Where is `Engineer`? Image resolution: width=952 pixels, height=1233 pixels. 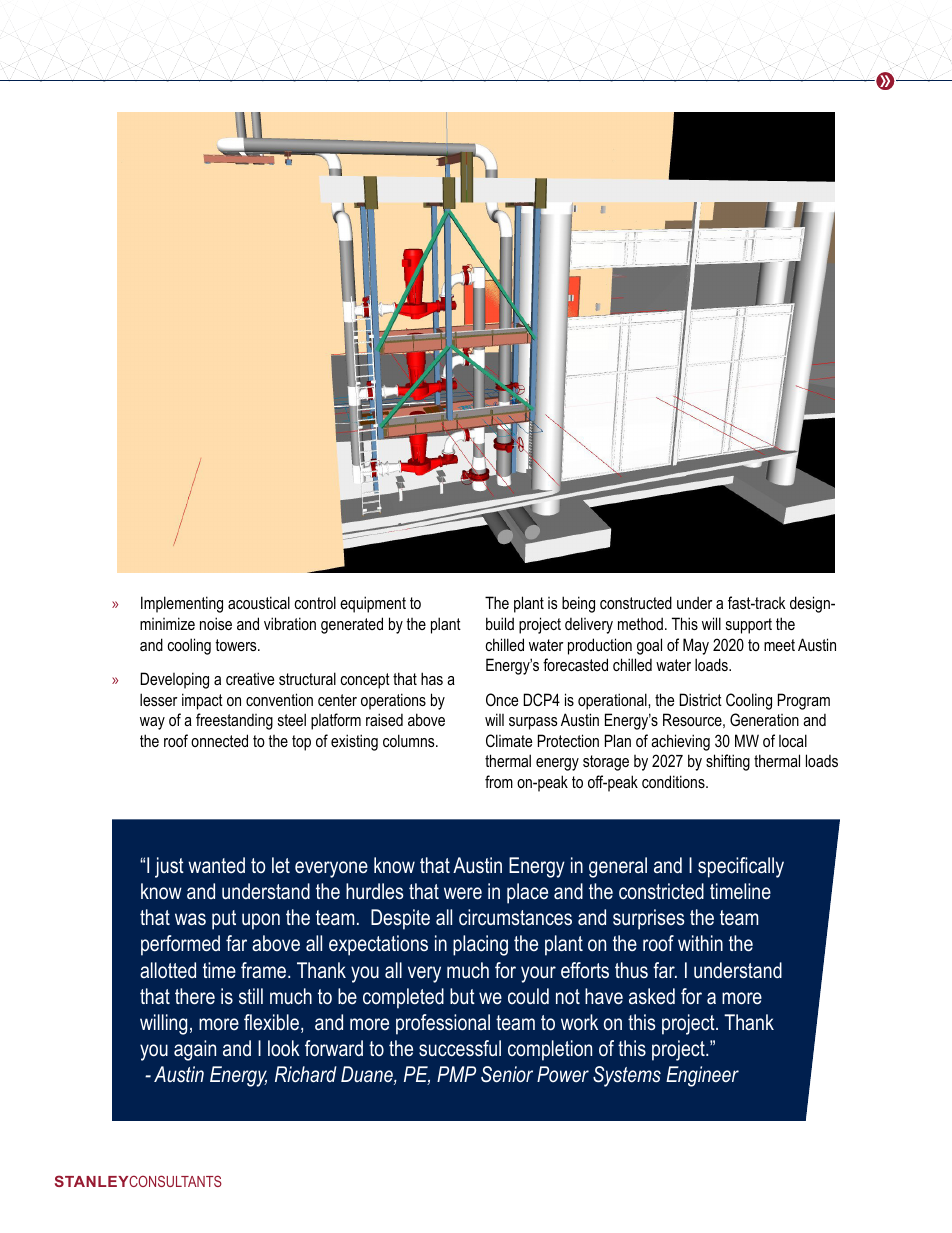 Engineer is located at coordinates (702, 1076).
